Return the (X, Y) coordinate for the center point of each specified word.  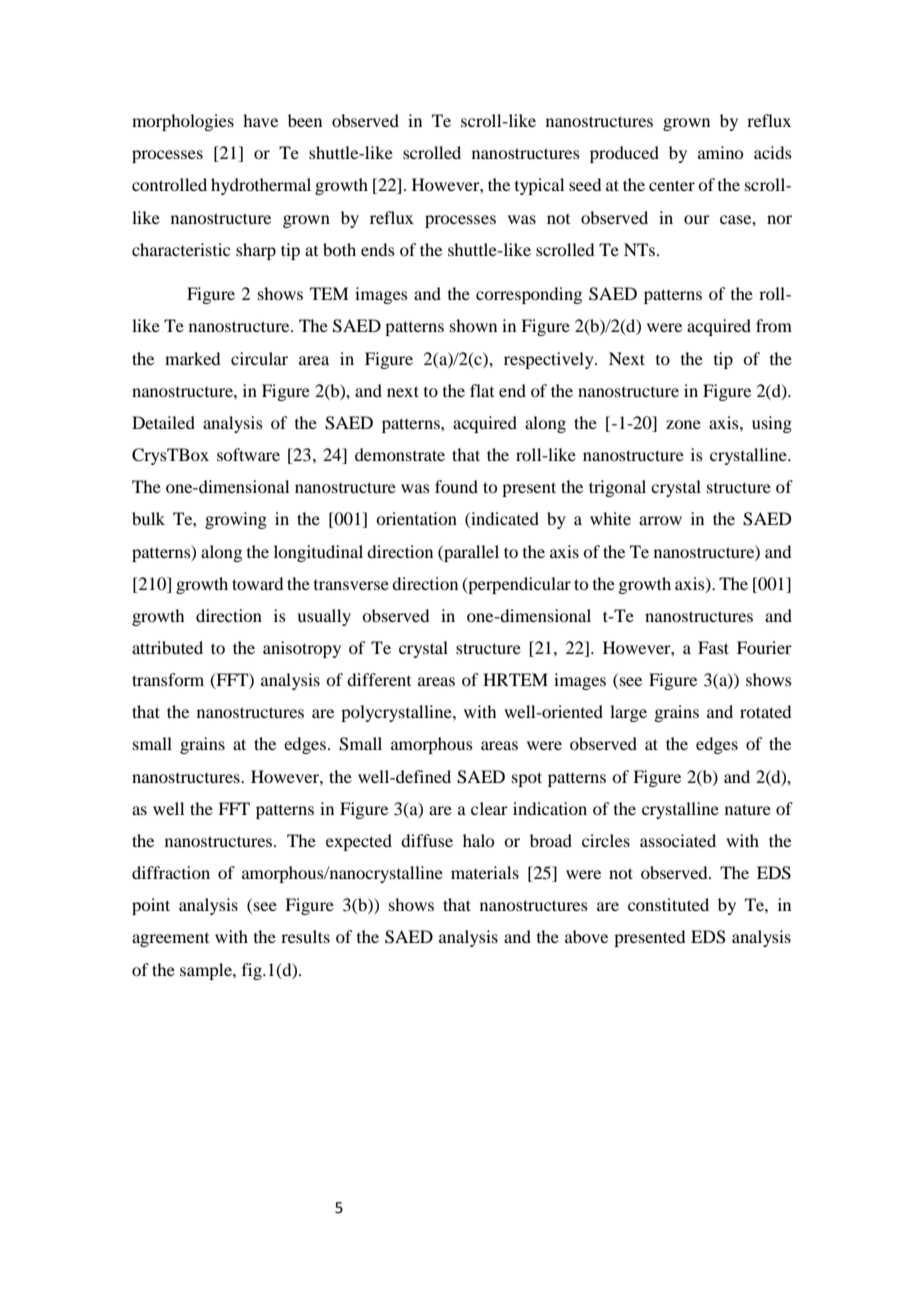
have (260, 120)
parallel (470, 553)
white (610, 518)
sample (207, 971)
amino (720, 152)
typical (539, 186)
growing (236, 520)
